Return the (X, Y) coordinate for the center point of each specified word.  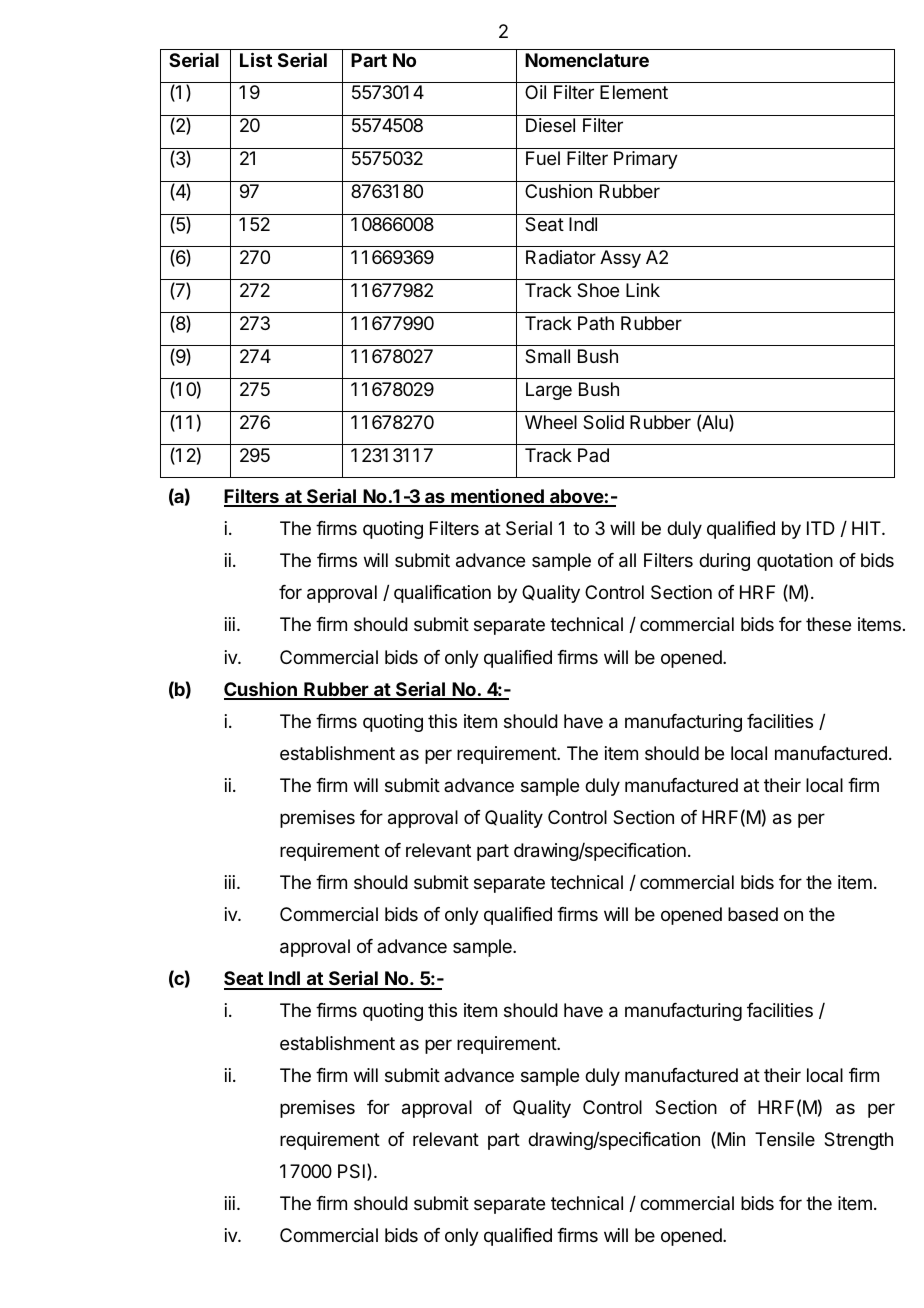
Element (634, 92)
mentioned (497, 497)
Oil (535, 92)
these (828, 624)
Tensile (785, 1139)
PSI (351, 1171)
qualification (442, 594)
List (256, 59)
